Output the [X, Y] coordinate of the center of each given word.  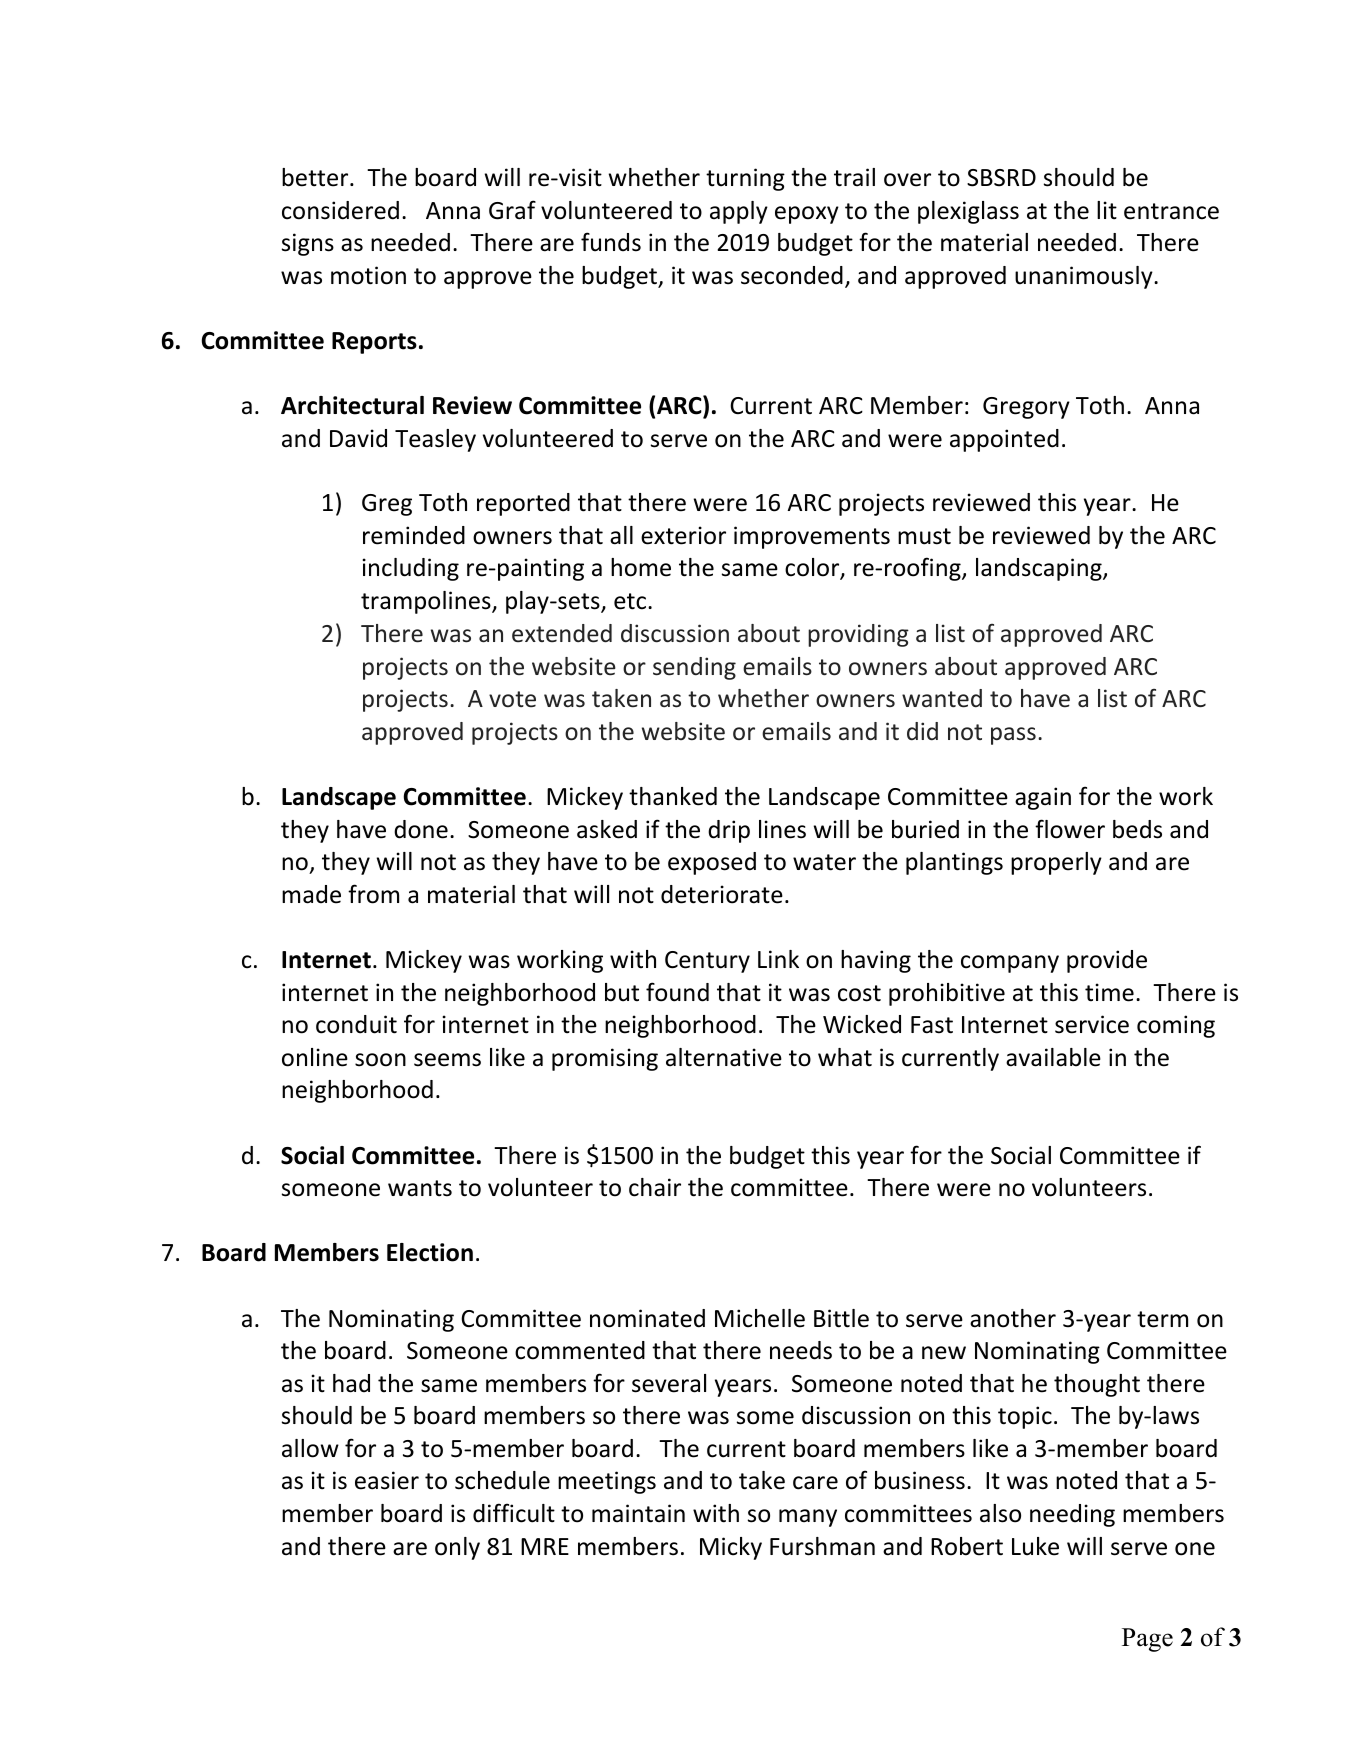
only [457, 1548]
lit [1107, 210]
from [373, 894]
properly [1056, 863]
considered [340, 210]
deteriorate [722, 894]
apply [739, 212]
